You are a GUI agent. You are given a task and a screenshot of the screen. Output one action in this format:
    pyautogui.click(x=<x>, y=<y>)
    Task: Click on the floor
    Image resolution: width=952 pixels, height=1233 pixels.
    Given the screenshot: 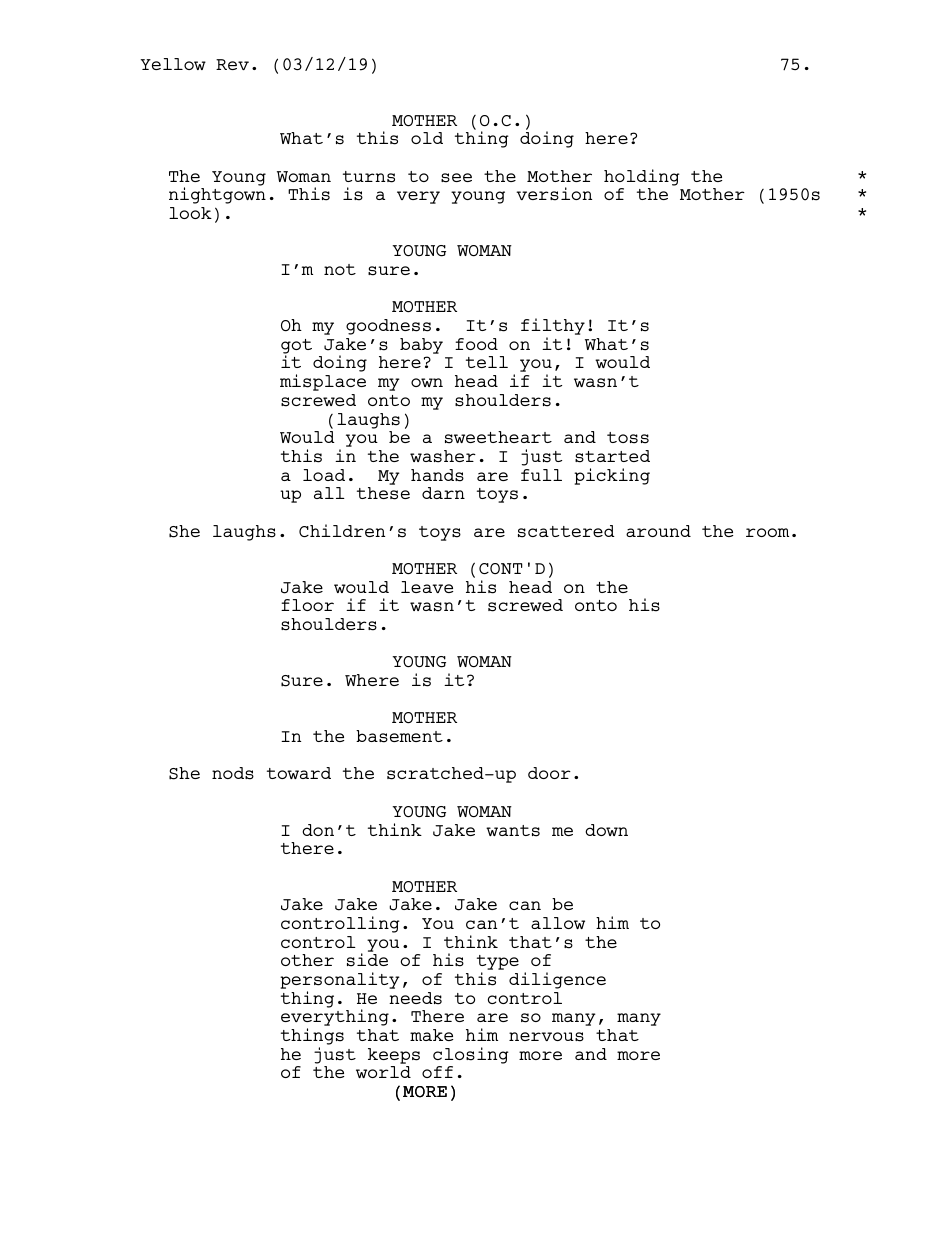 What is the action you would take?
    pyautogui.click(x=307, y=605)
